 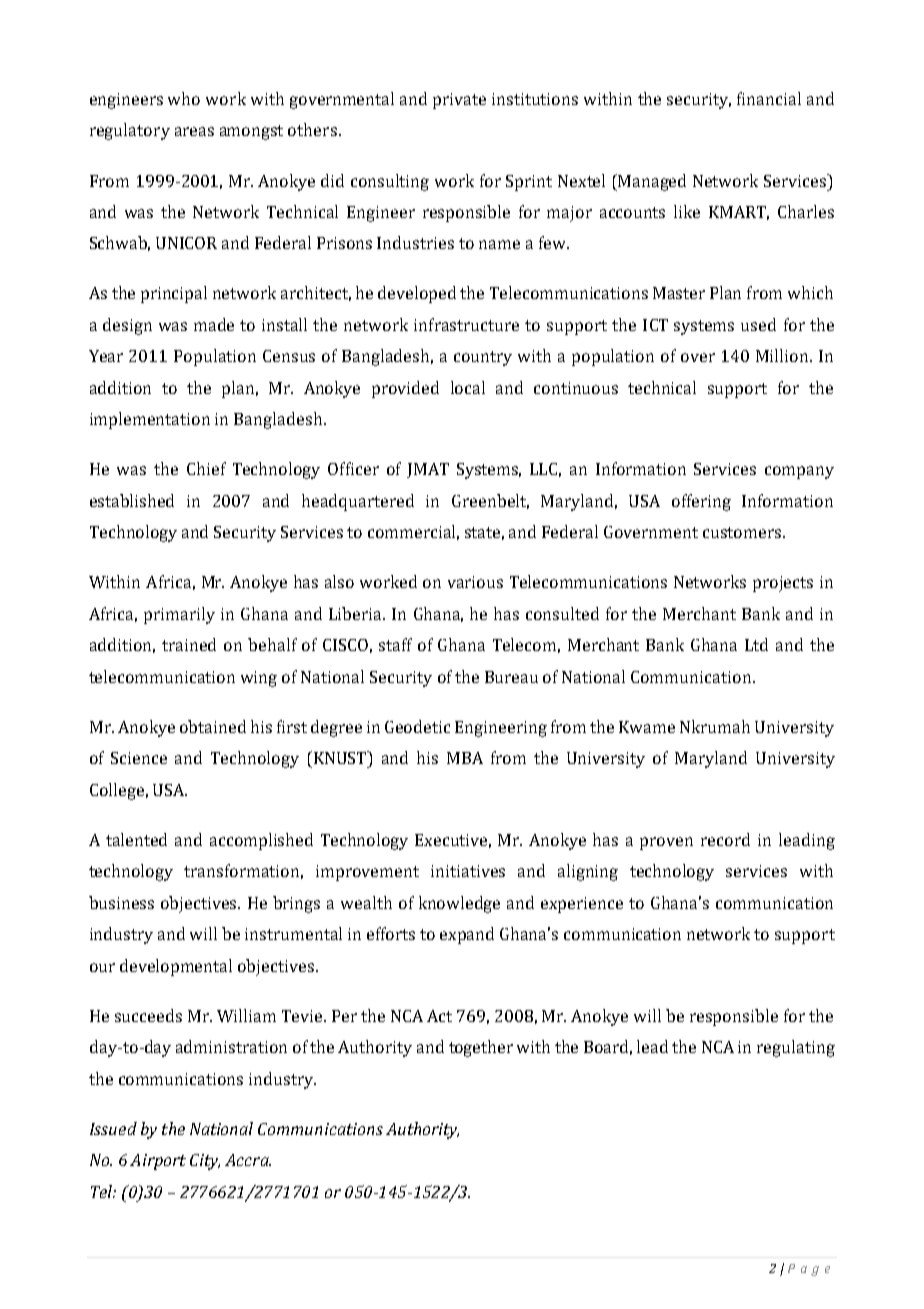 I want to click on used, so click(x=758, y=324).
